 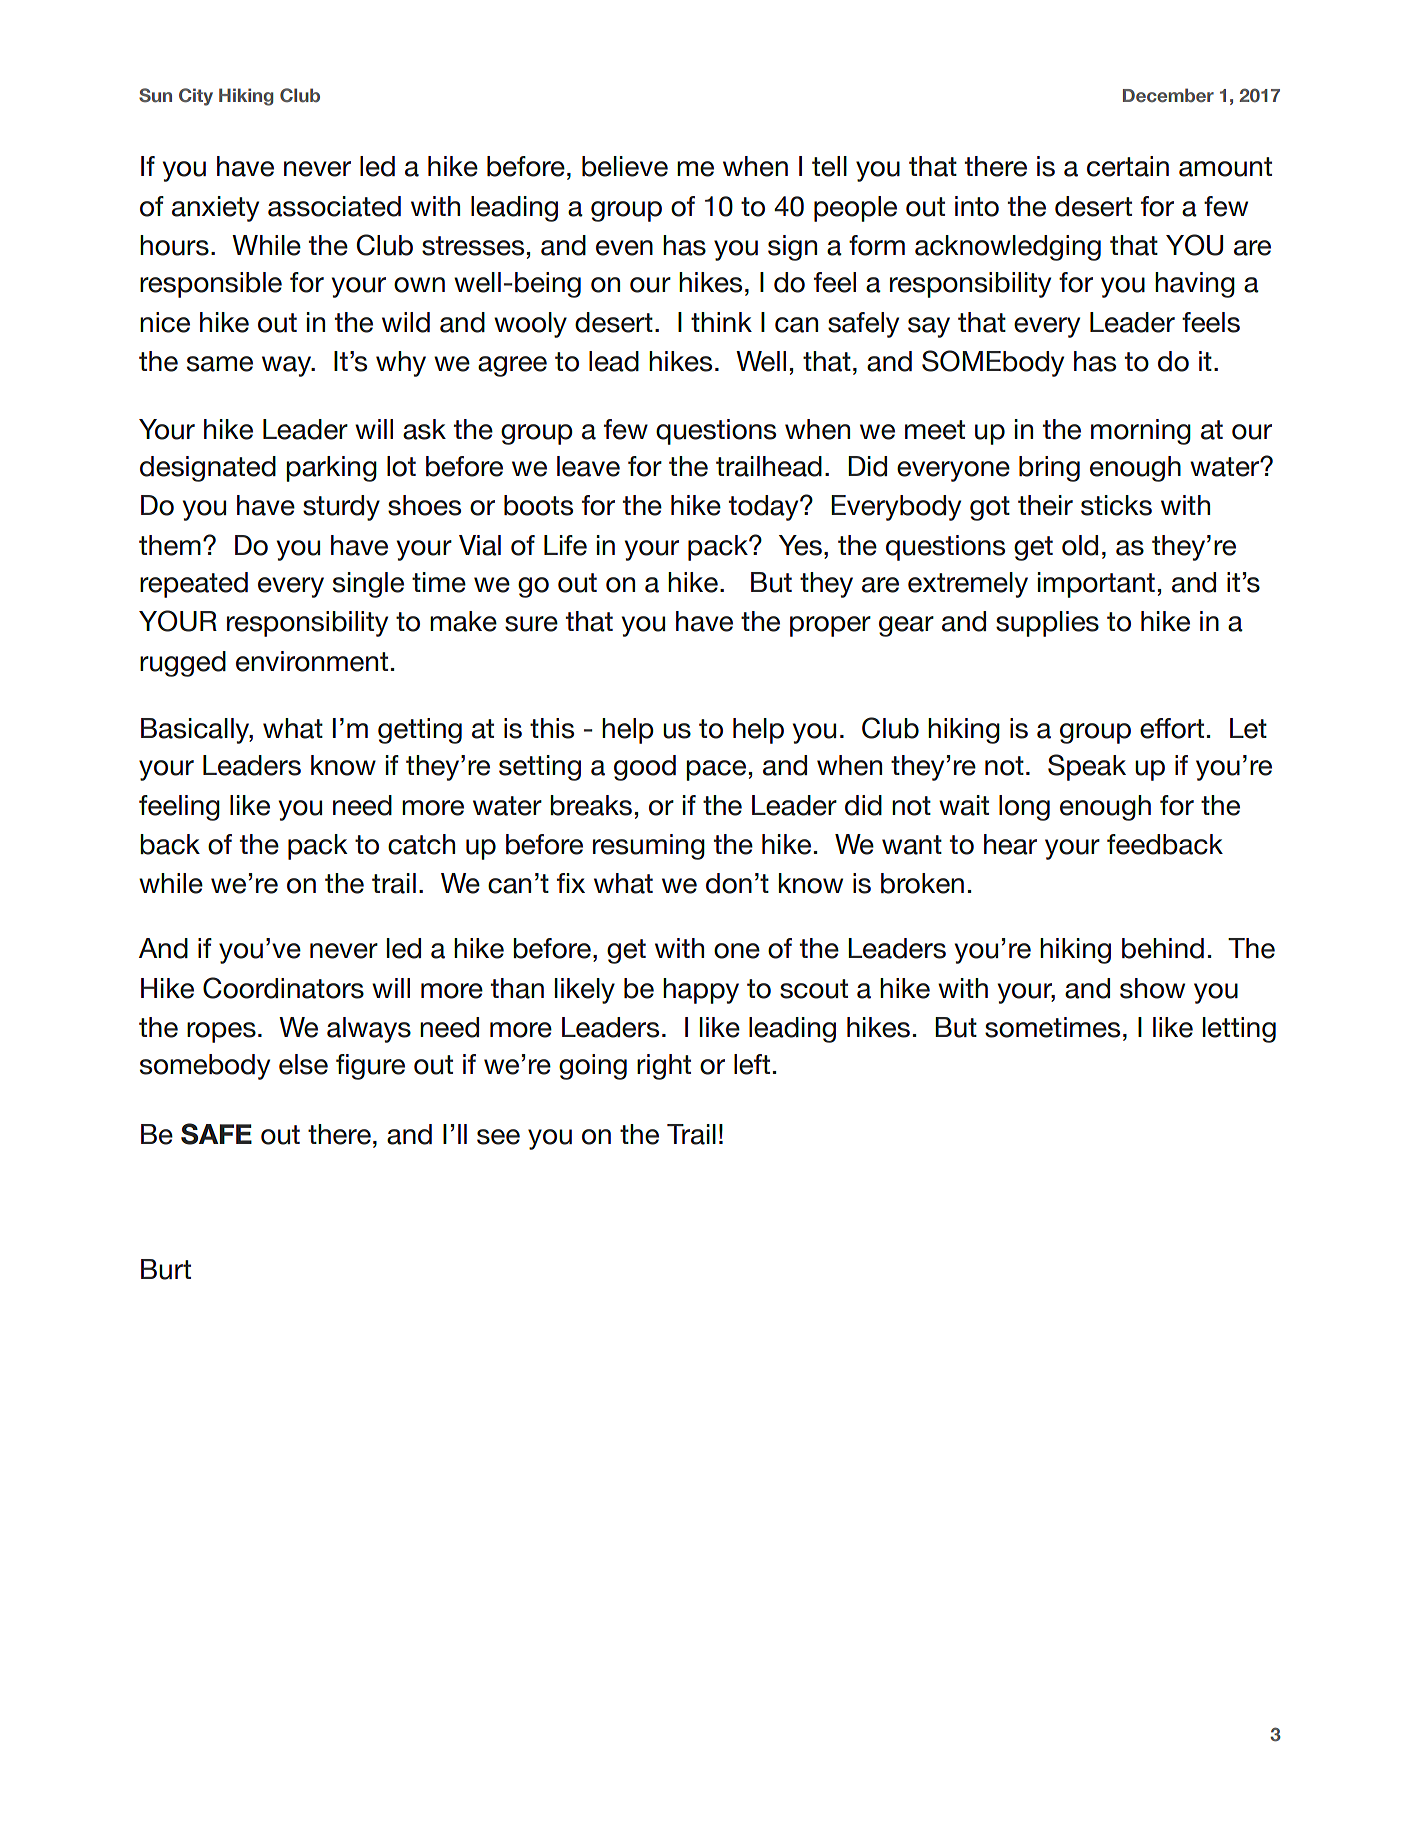 I want to click on sticks, so click(x=1116, y=505).
